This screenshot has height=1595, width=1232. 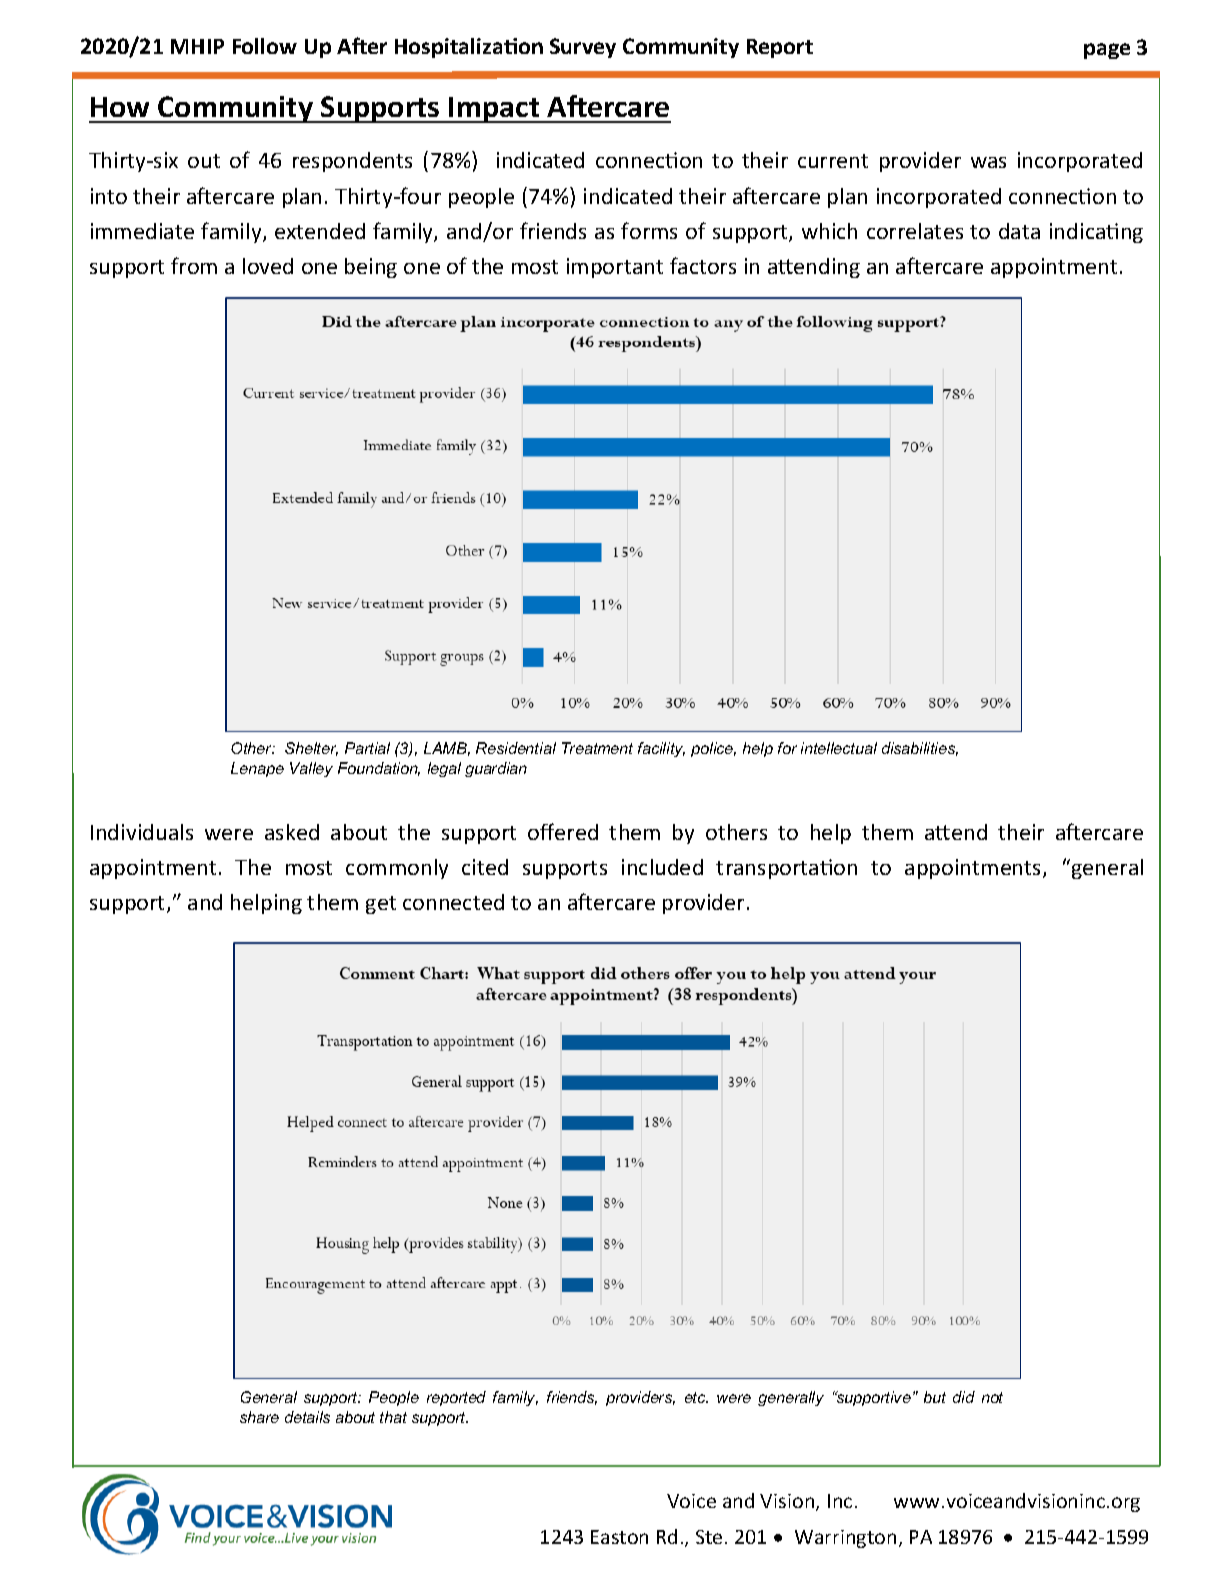 What do you see at coordinates (265, 46) in the screenshot?
I see `Follow` at bounding box center [265, 46].
